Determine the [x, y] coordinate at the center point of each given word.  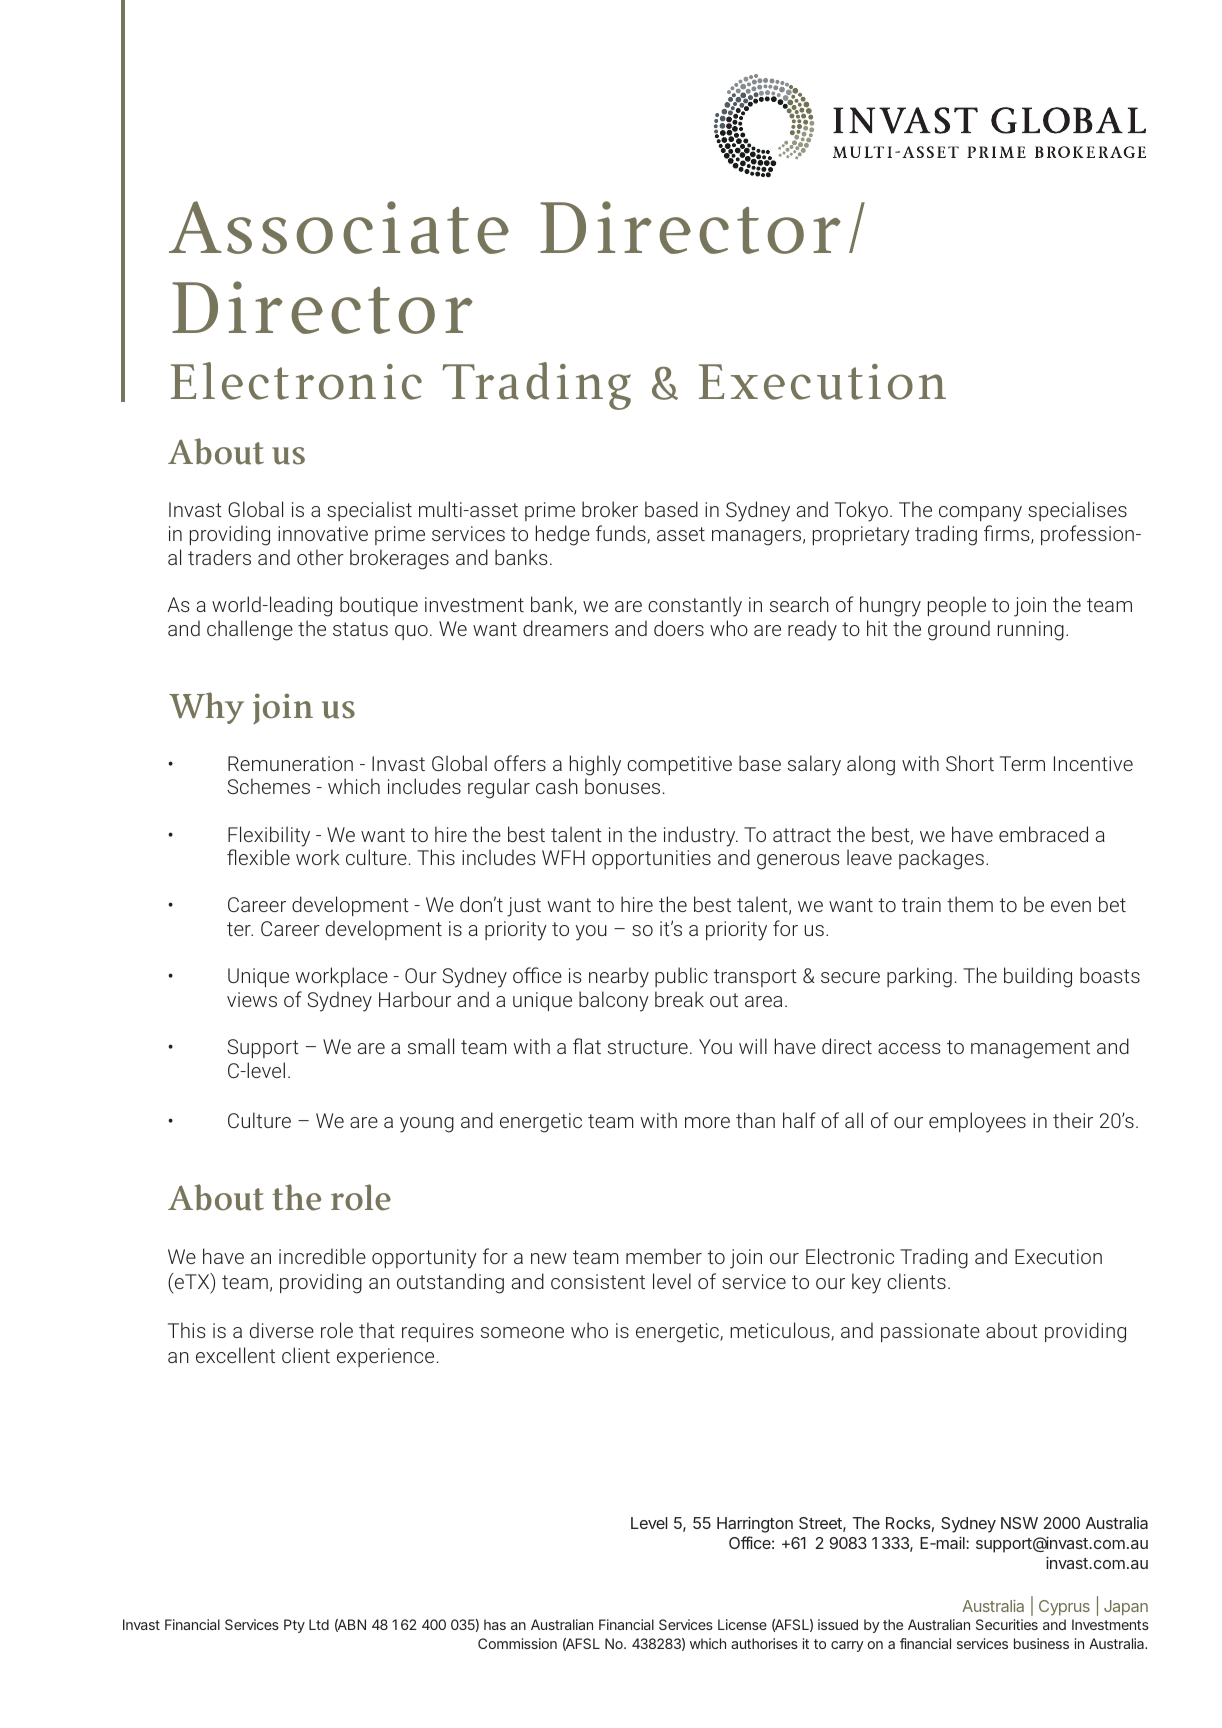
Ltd [319, 1624]
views [252, 999]
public [681, 977]
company [980, 514]
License [742, 1624]
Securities [1007, 1624]
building [1038, 977]
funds [622, 534]
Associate [339, 227]
